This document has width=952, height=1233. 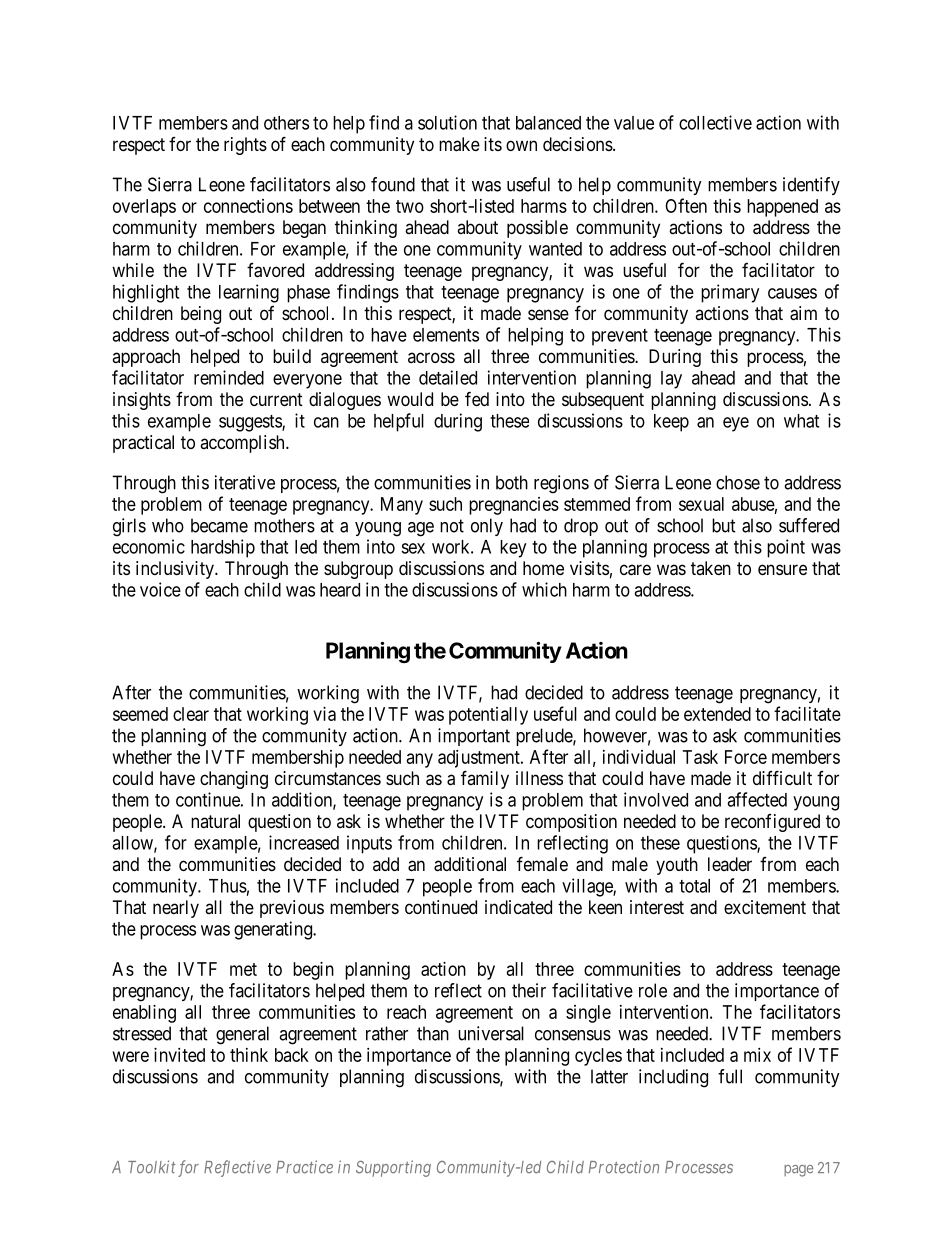 What do you see at coordinates (245, 146) in the document?
I see `rights` at bounding box center [245, 146].
